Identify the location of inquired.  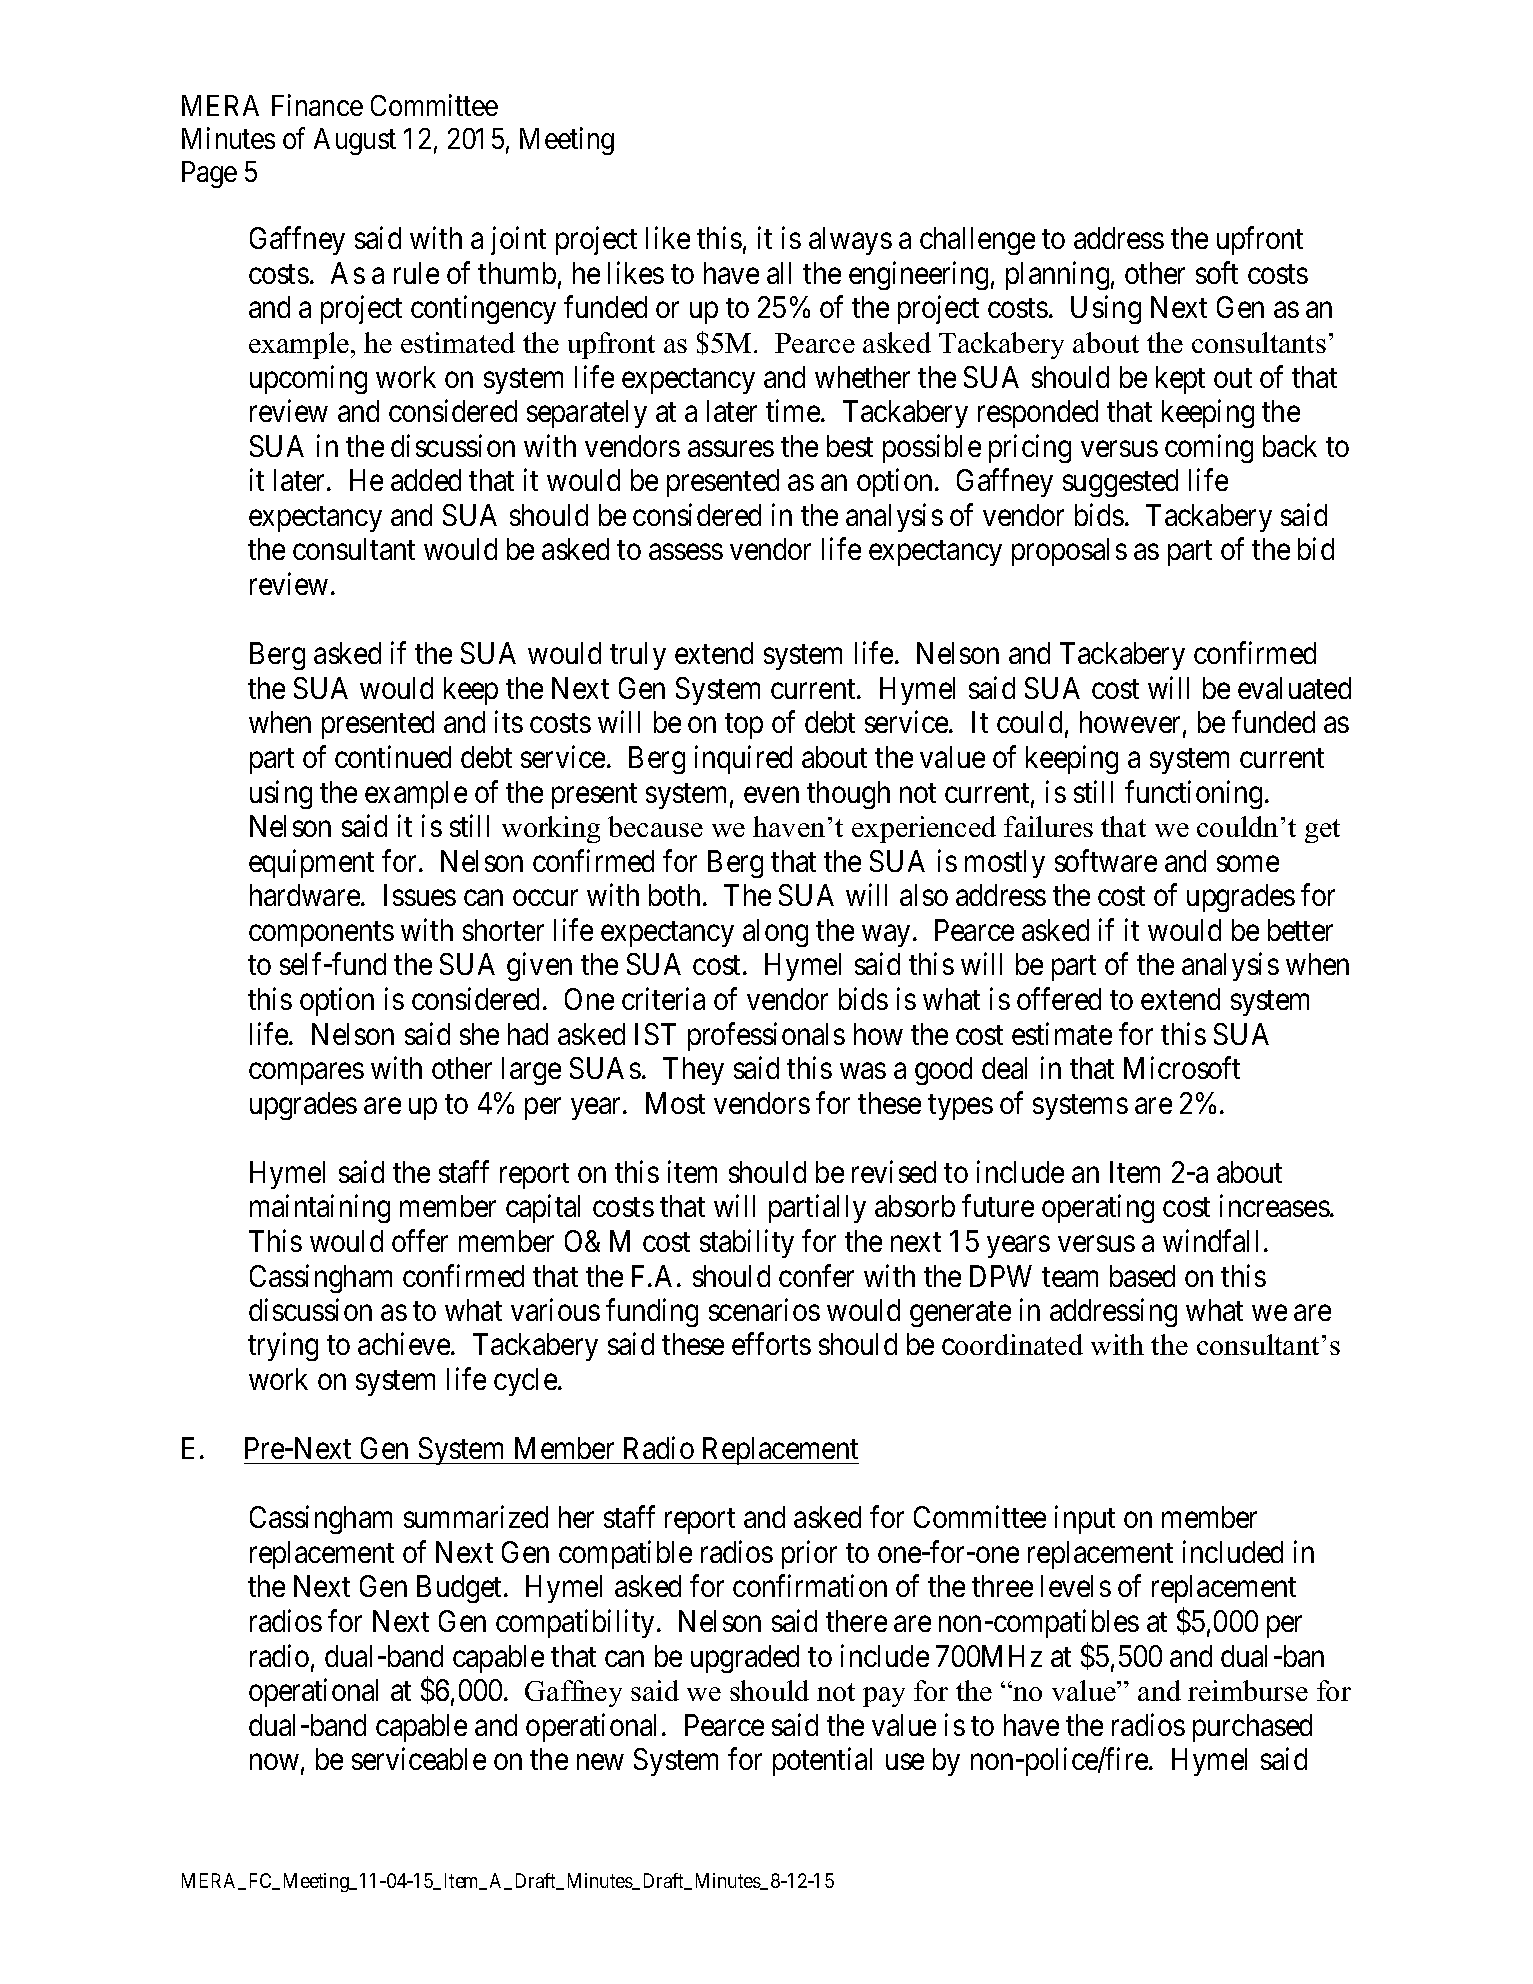
(743, 759).
